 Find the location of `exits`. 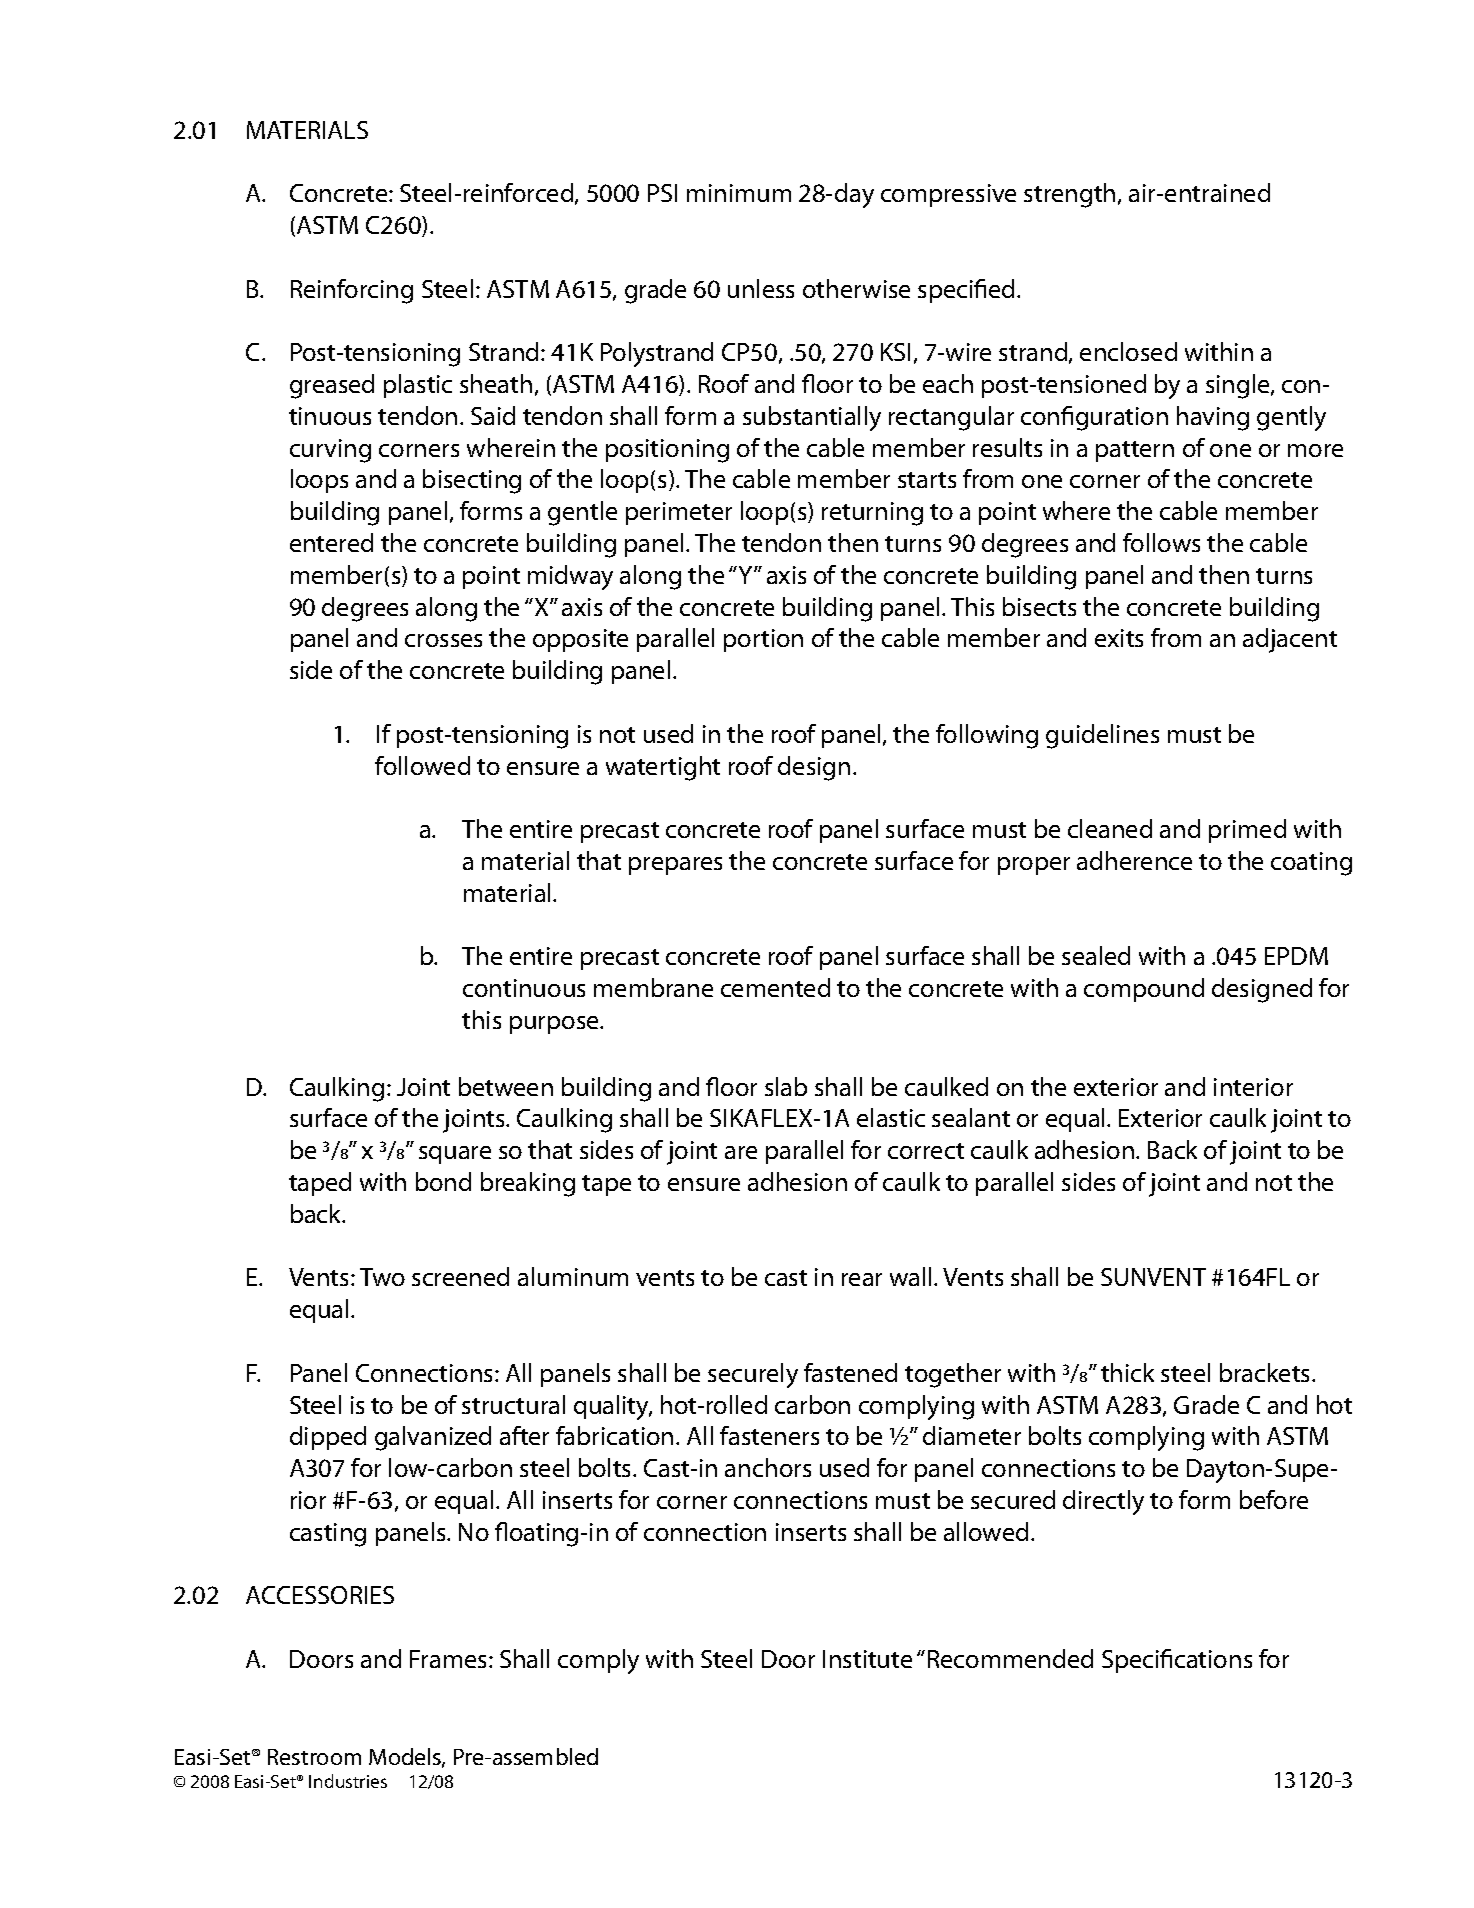

exits is located at coordinates (1119, 638).
